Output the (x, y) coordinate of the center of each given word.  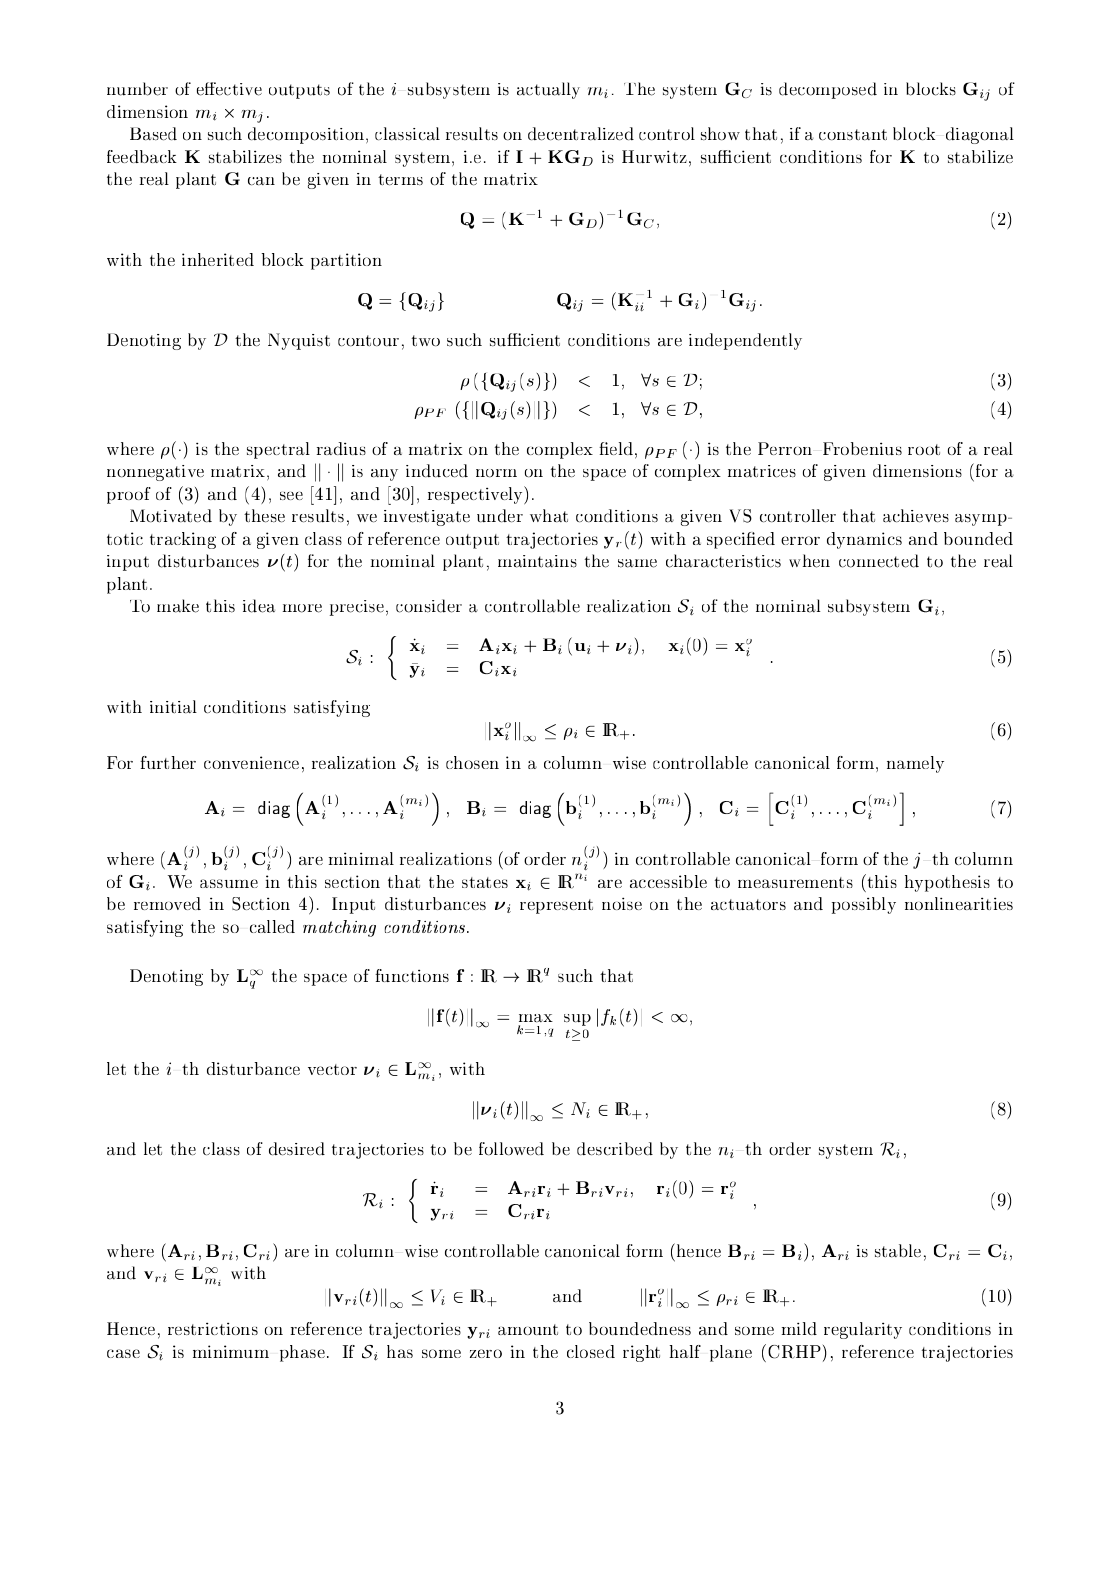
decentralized (581, 133)
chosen (472, 762)
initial (173, 706)
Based (153, 133)
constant (853, 134)
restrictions (213, 1328)
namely (915, 764)
